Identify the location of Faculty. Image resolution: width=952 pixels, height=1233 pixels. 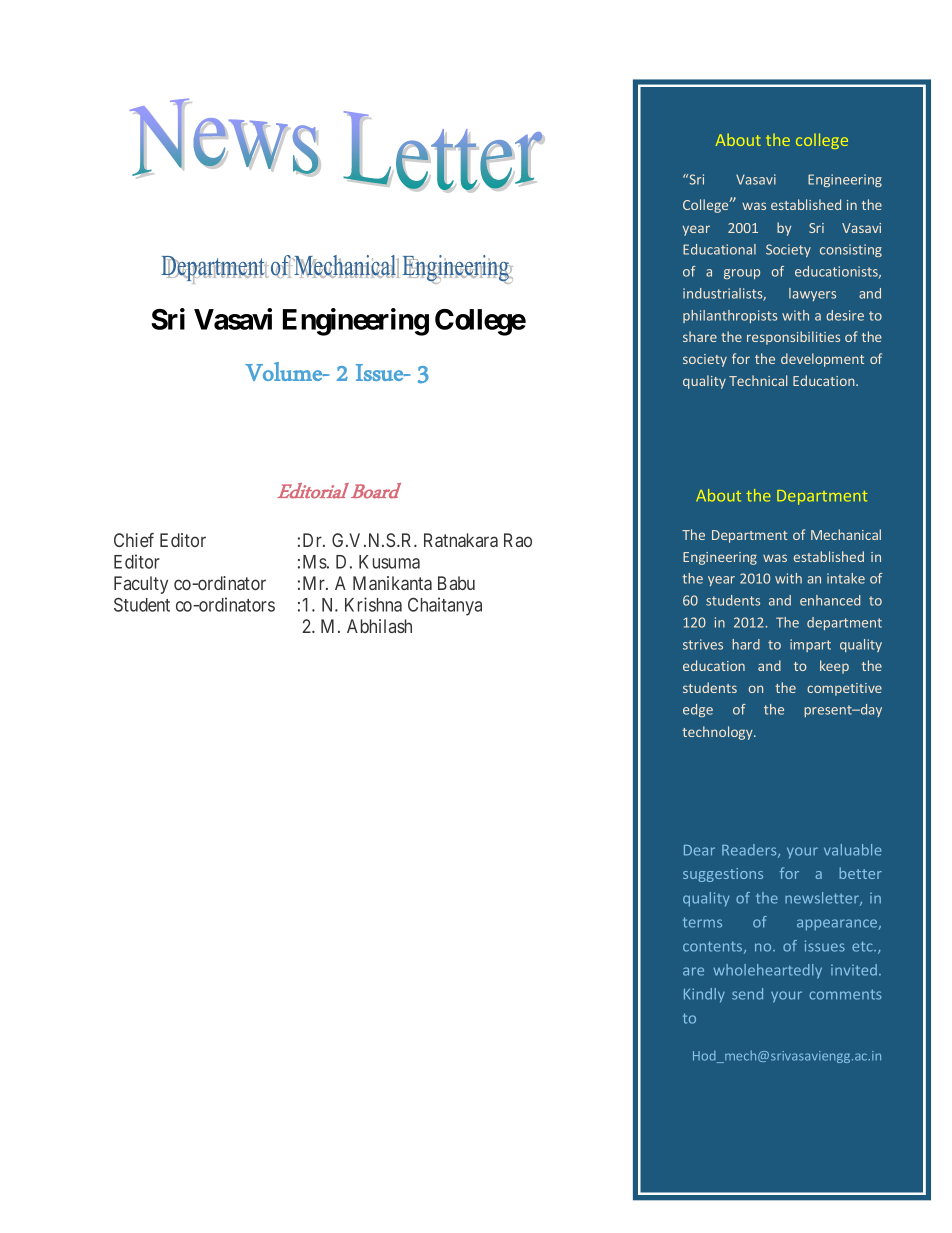
(141, 585).
